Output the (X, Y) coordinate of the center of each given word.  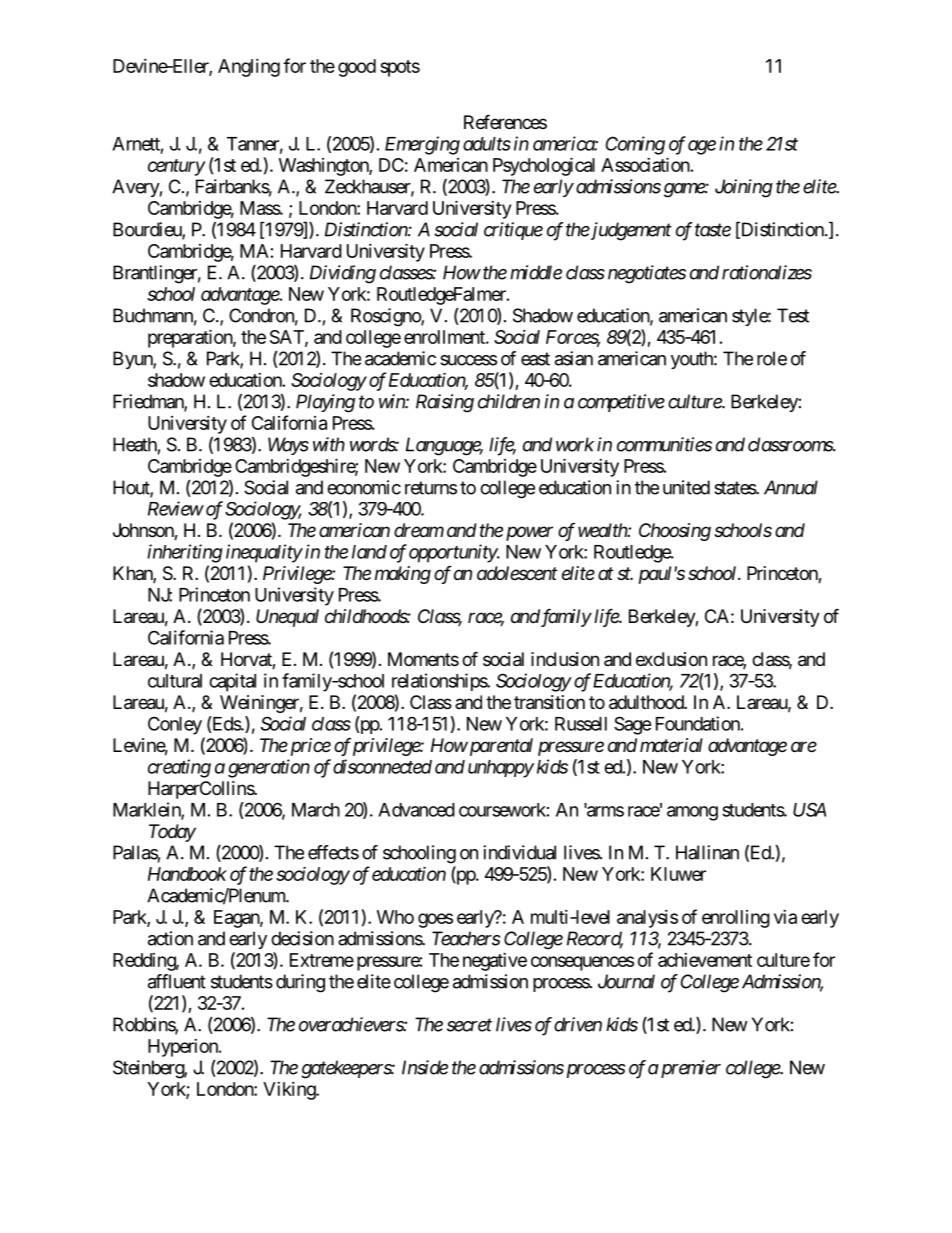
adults (487, 144)
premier (689, 1069)
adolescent (517, 573)
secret (469, 1025)
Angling (249, 68)
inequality (264, 553)
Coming (635, 145)
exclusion (671, 659)
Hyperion (184, 1048)
